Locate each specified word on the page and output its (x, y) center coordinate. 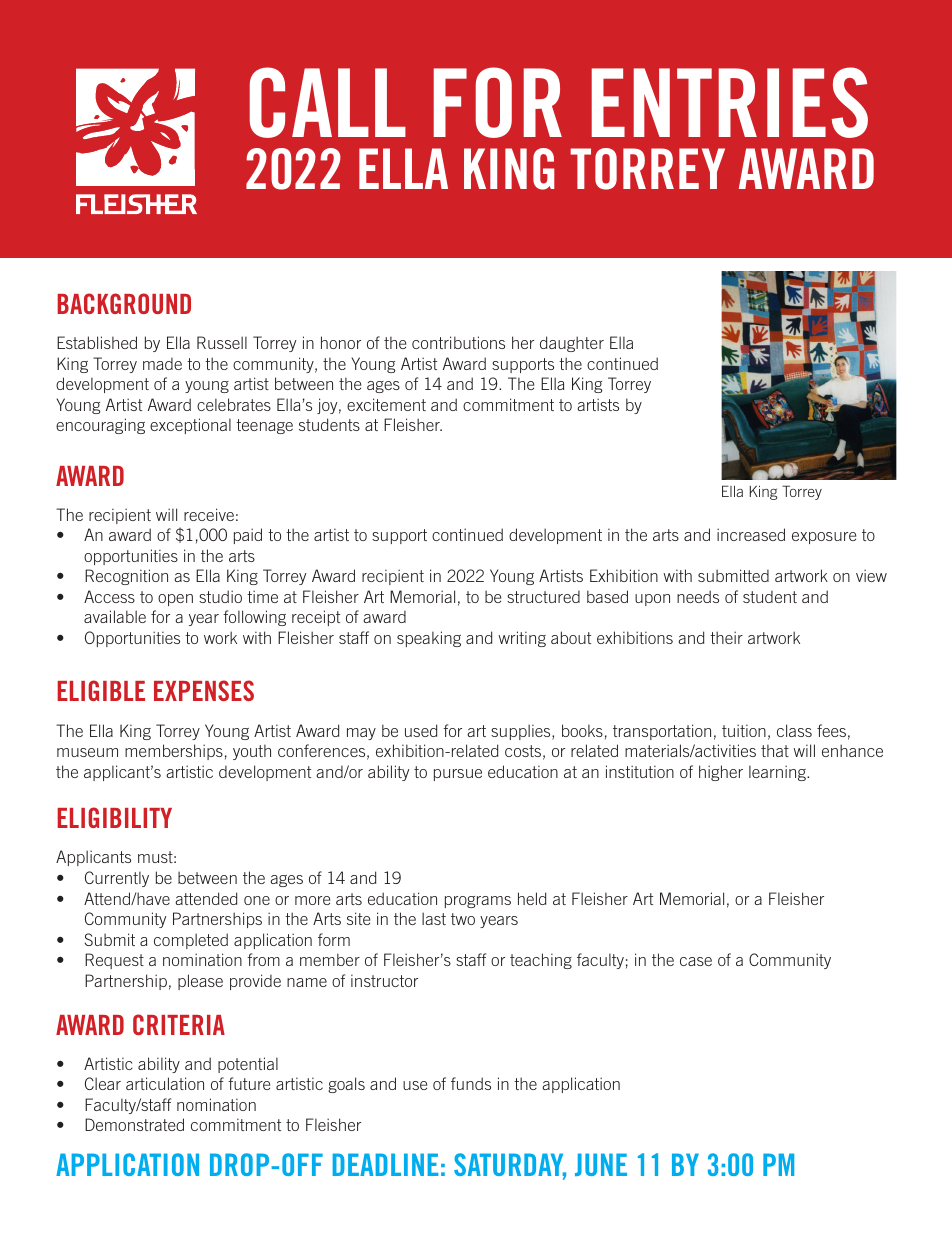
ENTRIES (730, 102)
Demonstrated (134, 1124)
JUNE (601, 1164)
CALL (328, 102)
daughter (572, 344)
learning (778, 773)
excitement (386, 404)
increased (751, 534)
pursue (458, 775)
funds (471, 1083)
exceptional (190, 426)
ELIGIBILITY (114, 817)
